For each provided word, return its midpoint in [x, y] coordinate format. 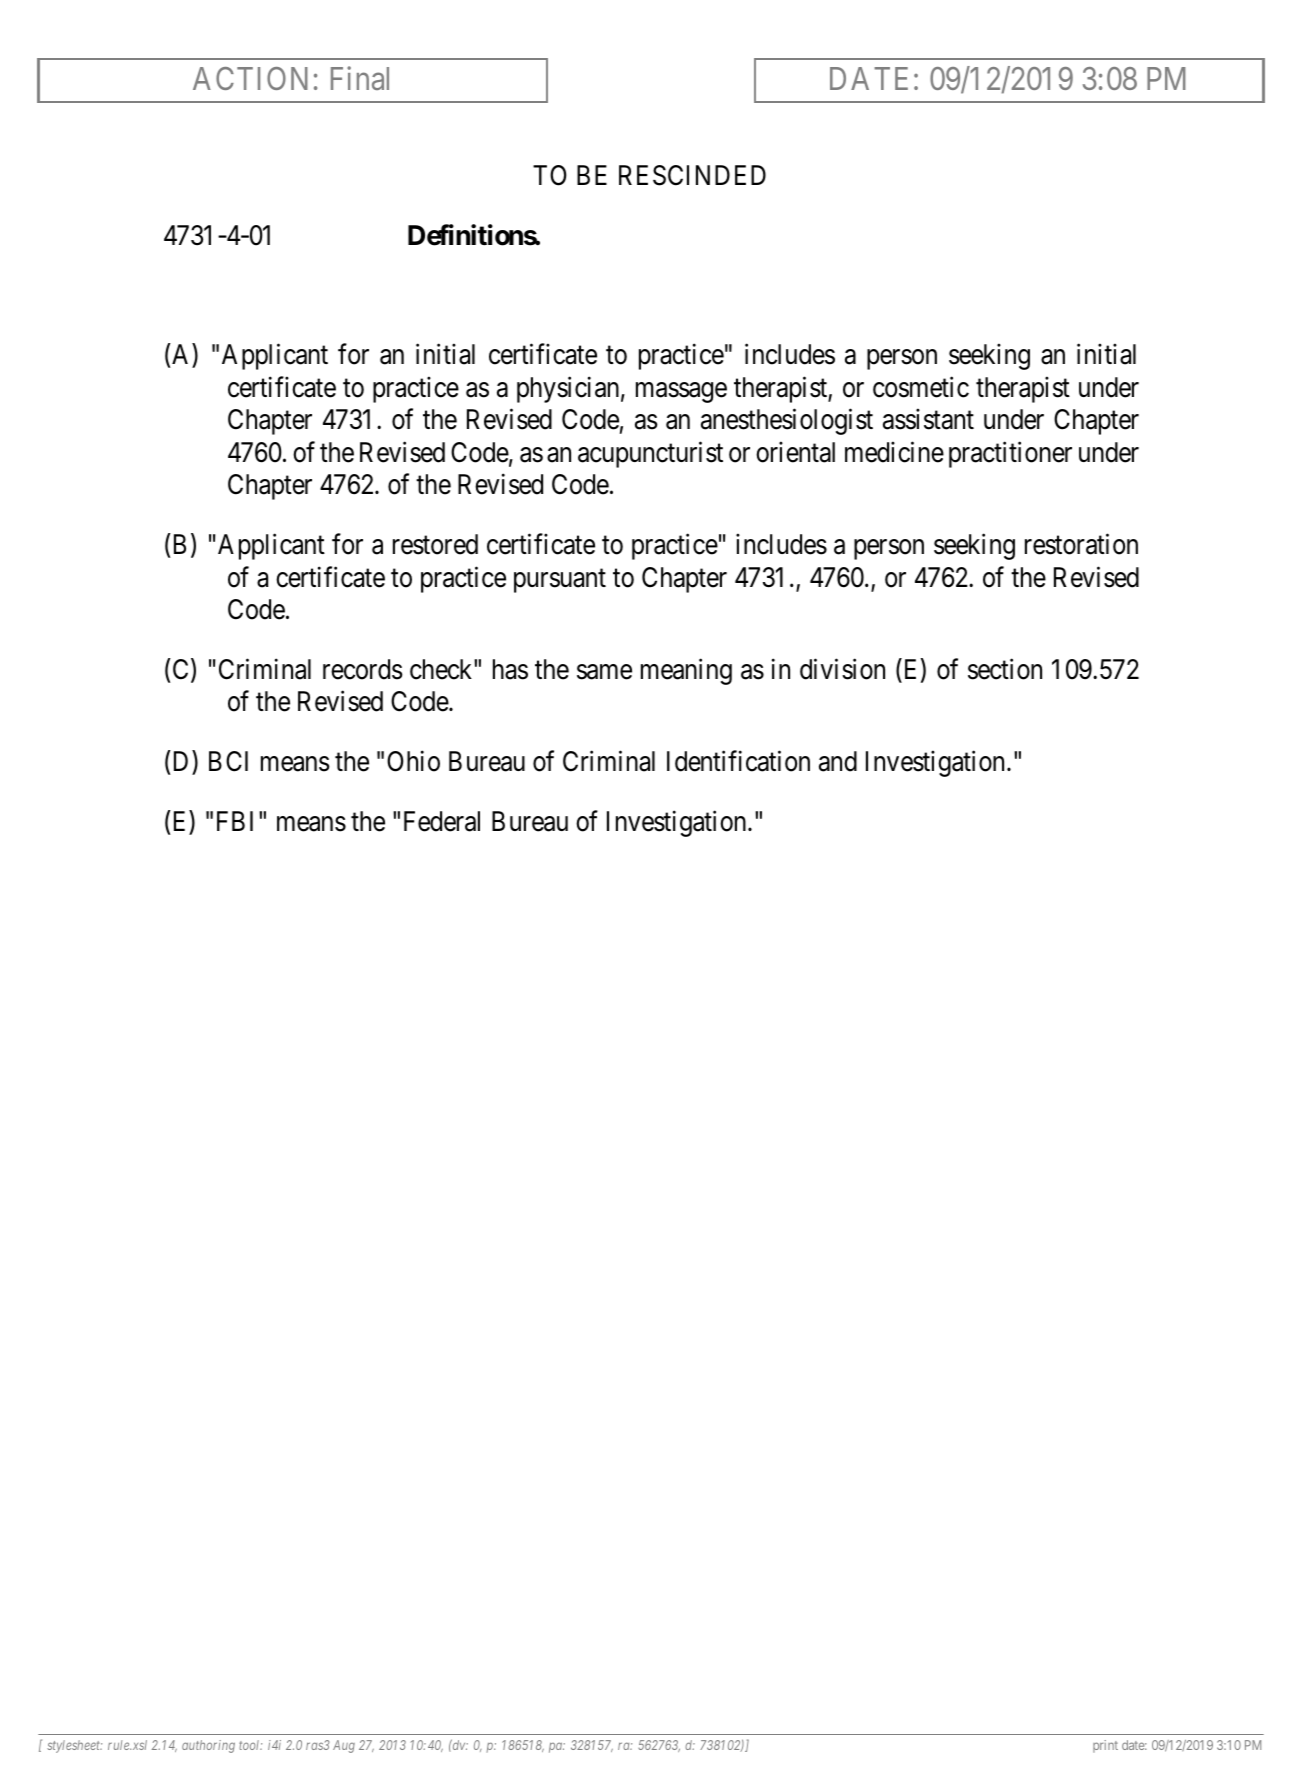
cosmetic [921, 387]
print [1105, 1746]
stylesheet [74, 1746]
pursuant [560, 581]
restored [435, 544]
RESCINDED [692, 175]
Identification [738, 761]
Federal [442, 821]
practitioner [1010, 454]
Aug [344, 1746]
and [838, 761]
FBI [235, 821]
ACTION [250, 78]
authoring [208, 1746]
